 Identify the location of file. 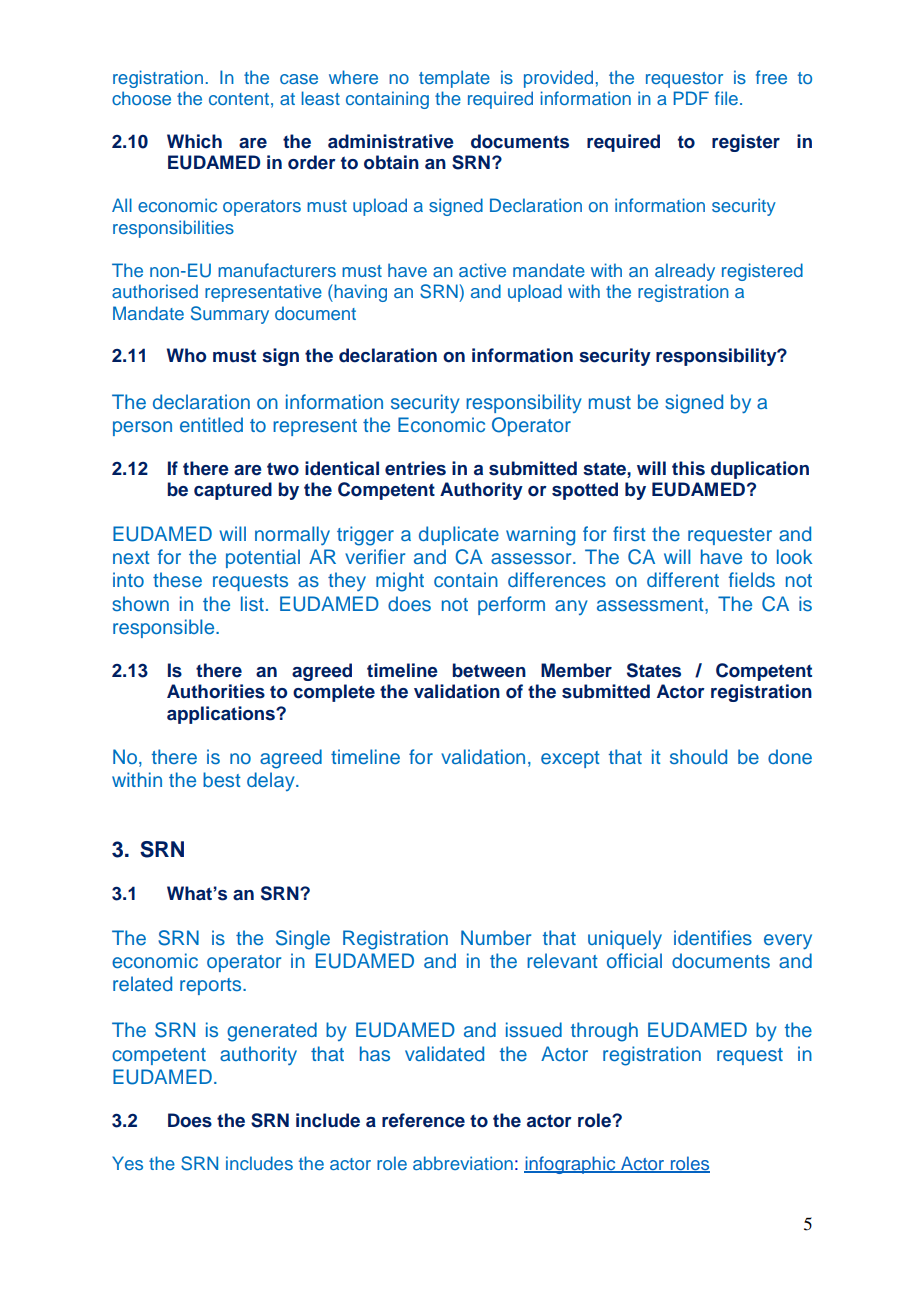
(726, 98).
